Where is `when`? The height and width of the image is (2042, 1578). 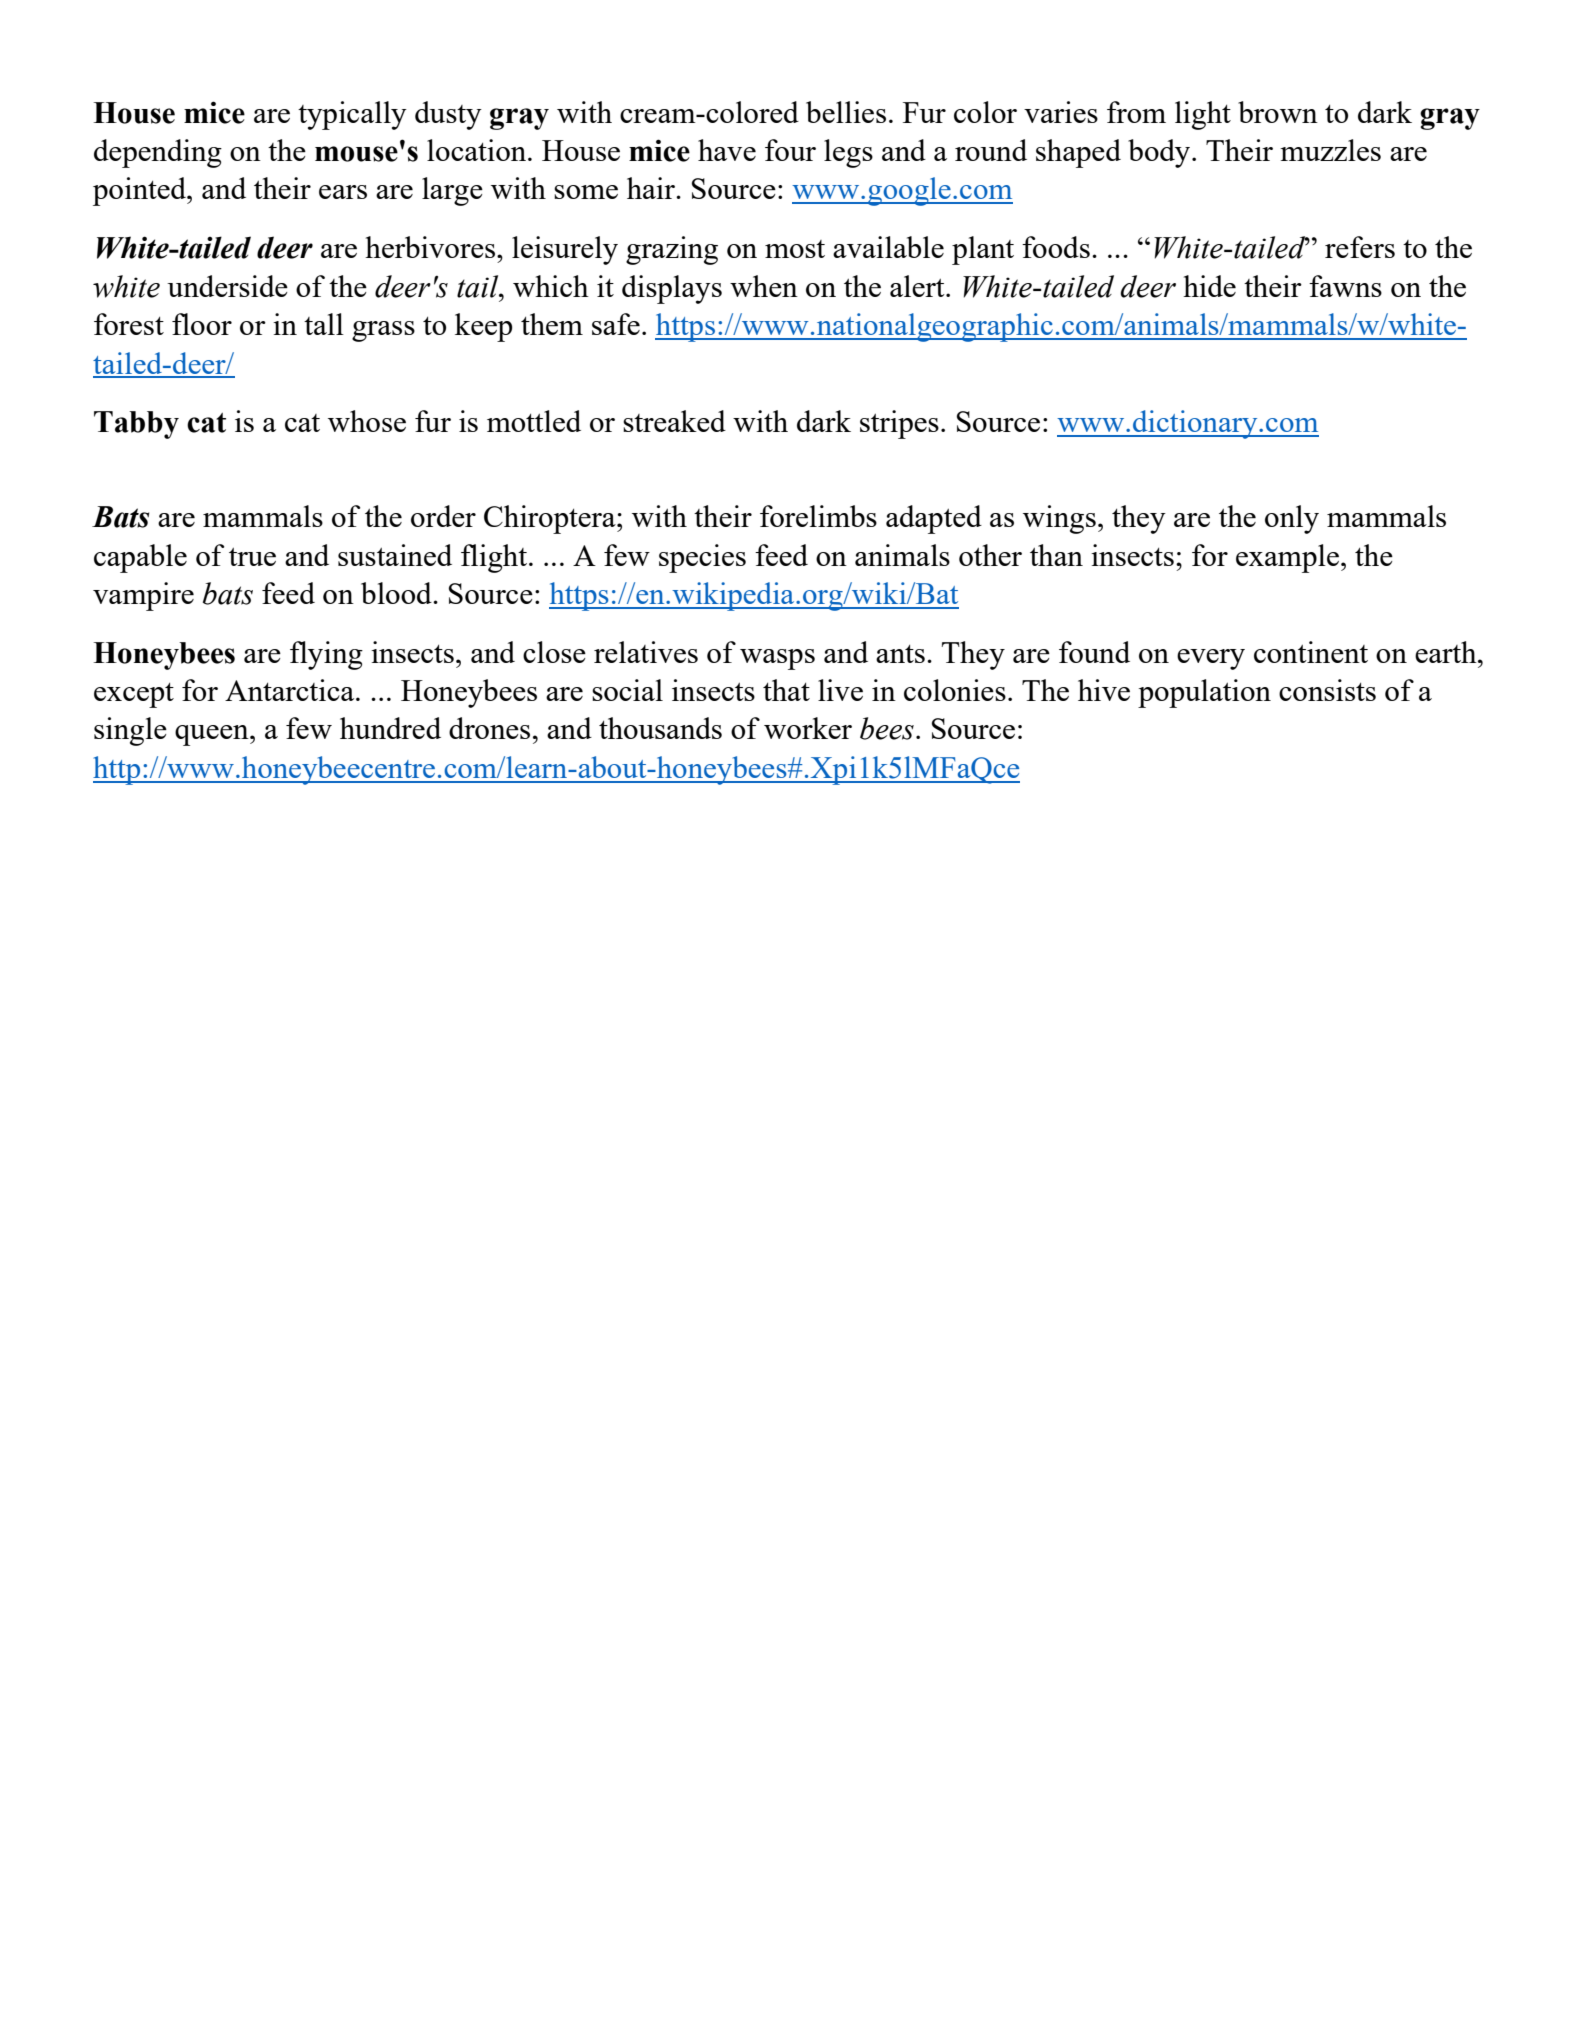 when is located at coordinates (764, 286).
